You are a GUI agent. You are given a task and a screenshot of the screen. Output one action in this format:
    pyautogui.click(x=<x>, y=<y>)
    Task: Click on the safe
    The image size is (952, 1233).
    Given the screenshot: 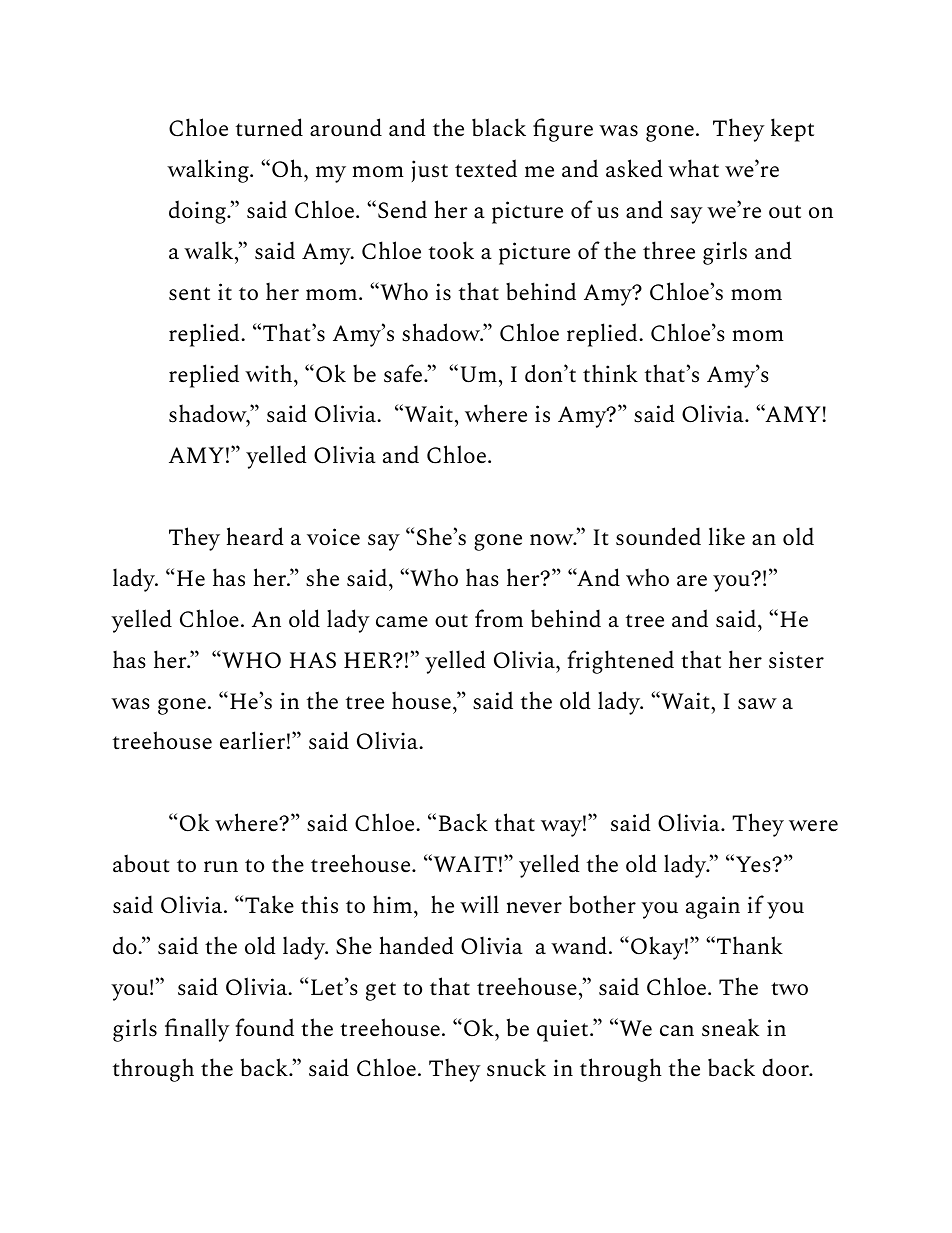 What is the action you would take?
    pyautogui.click(x=404, y=373)
